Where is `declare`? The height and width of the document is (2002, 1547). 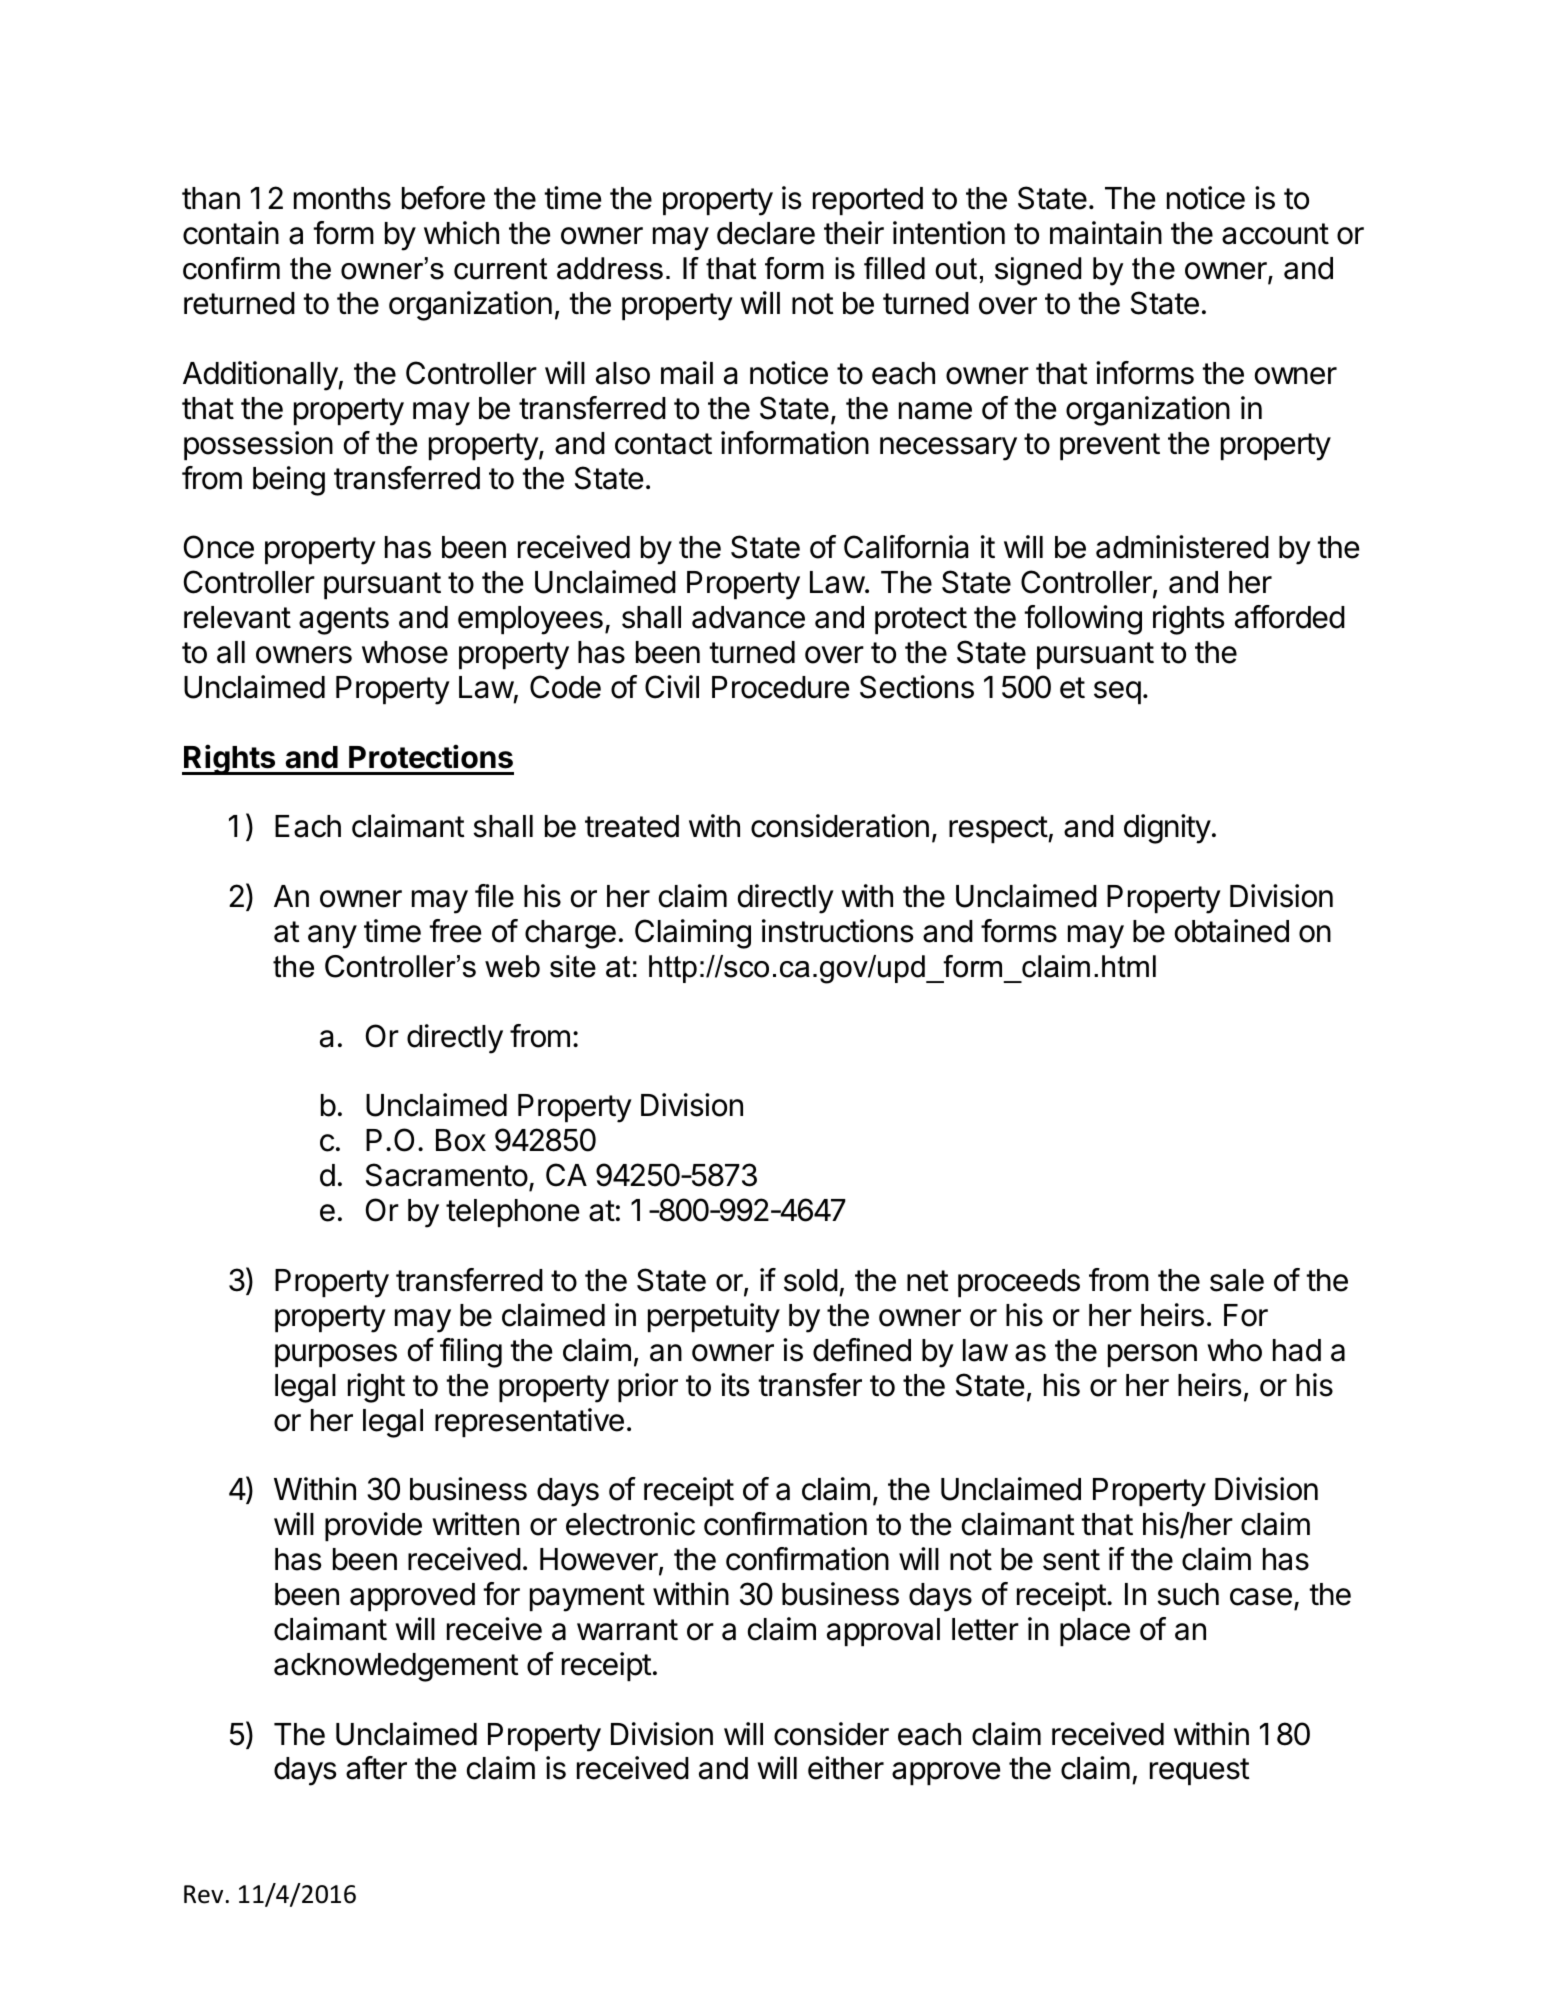
declare is located at coordinates (766, 233).
